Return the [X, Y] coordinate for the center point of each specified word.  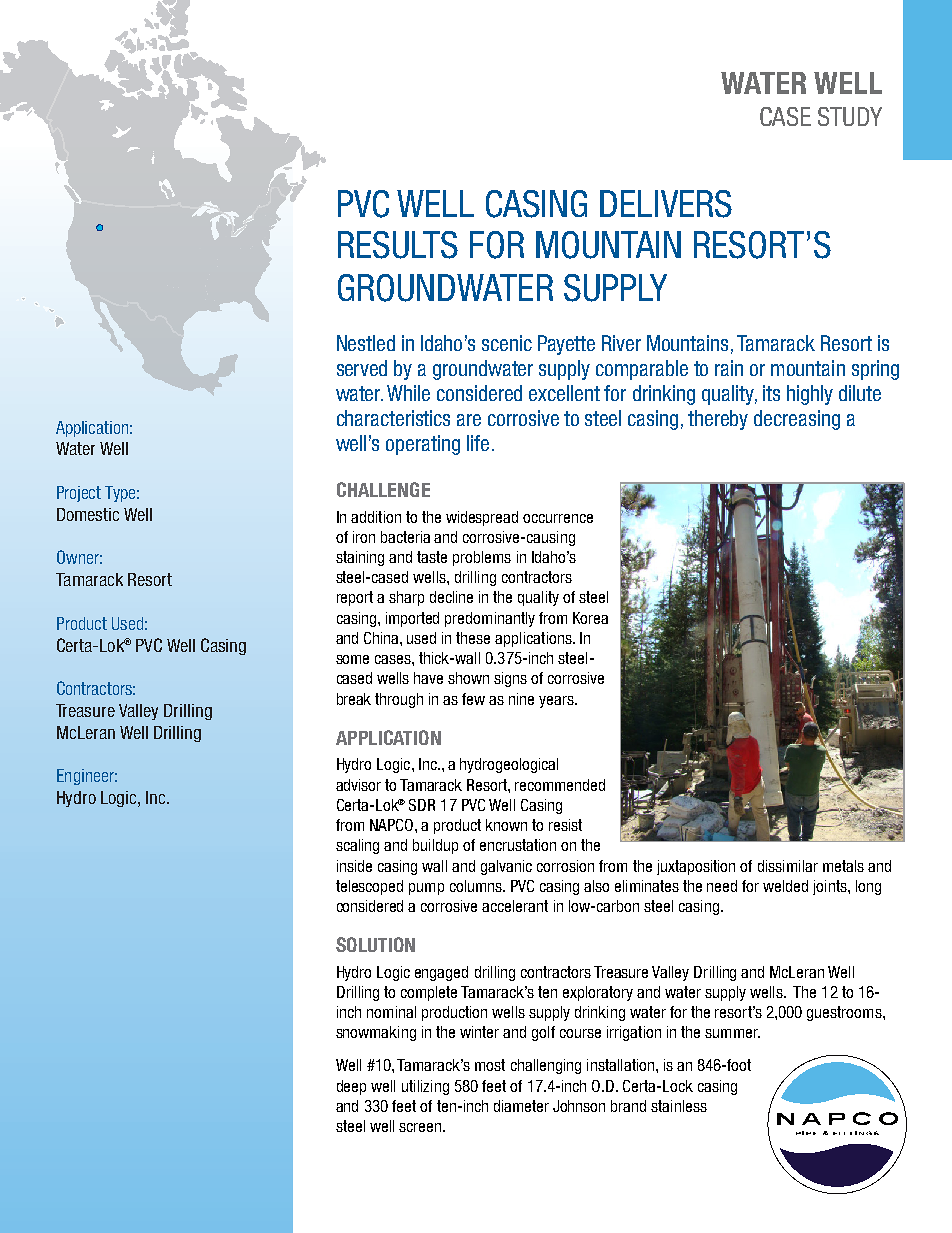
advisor [358, 785]
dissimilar [788, 866]
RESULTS [398, 245]
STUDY [850, 116]
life [478, 443]
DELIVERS [666, 204]
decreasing [797, 420]
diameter [521, 1106]
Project [79, 494]
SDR [422, 805]
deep [351, 1087]
